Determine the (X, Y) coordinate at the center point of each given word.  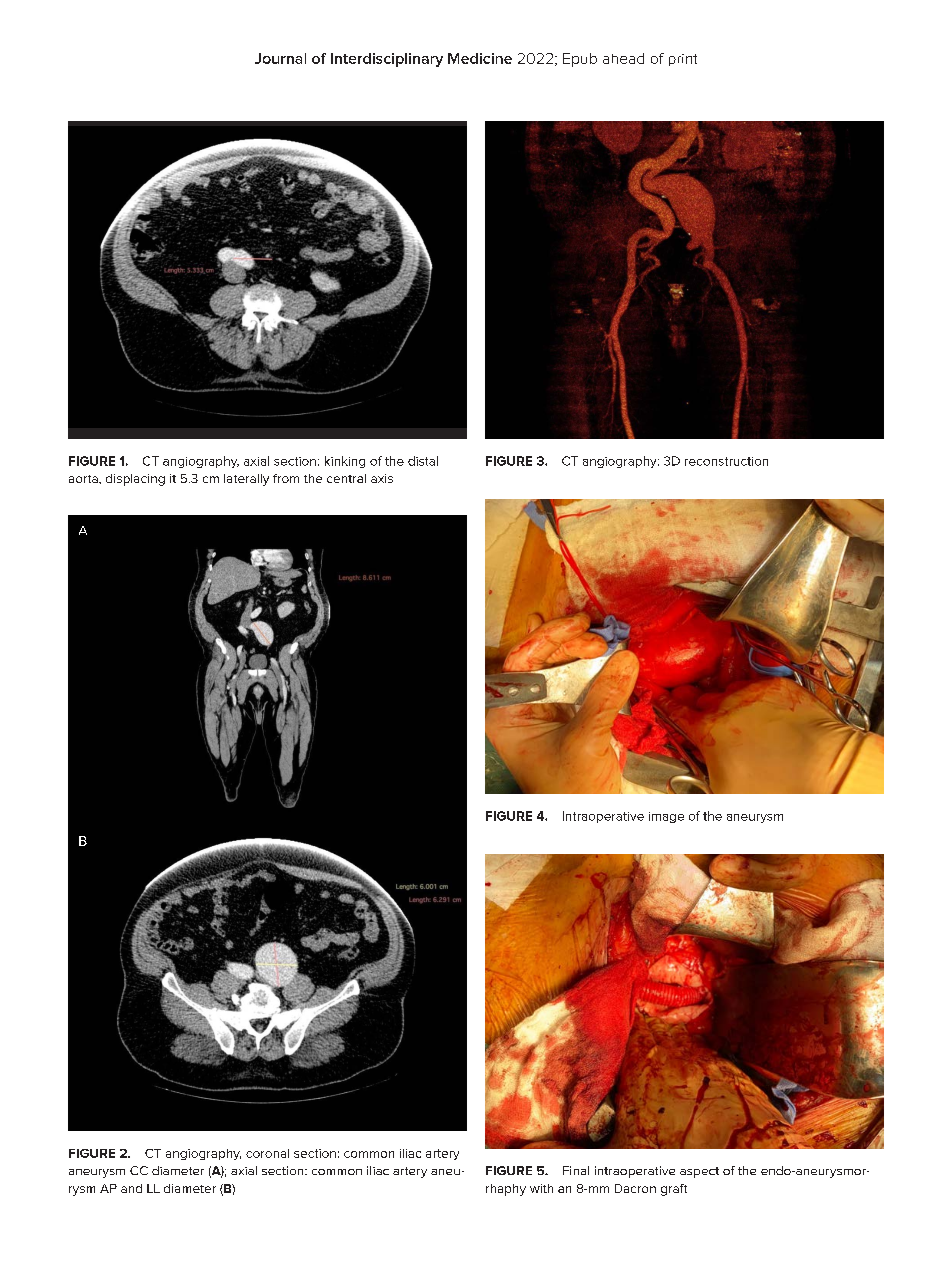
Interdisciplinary (387, 60)
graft (674, 1190)
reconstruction (726, 461)
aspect (699, 1172)
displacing (135, 480)
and (131, 1188)
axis (382, 478)
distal (423, 461)
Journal (280, 58)
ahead (623, 58)
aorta (84, 479)
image (666, 817)
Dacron (635, 1188)
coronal (267, 1153)
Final (576, 1170)
